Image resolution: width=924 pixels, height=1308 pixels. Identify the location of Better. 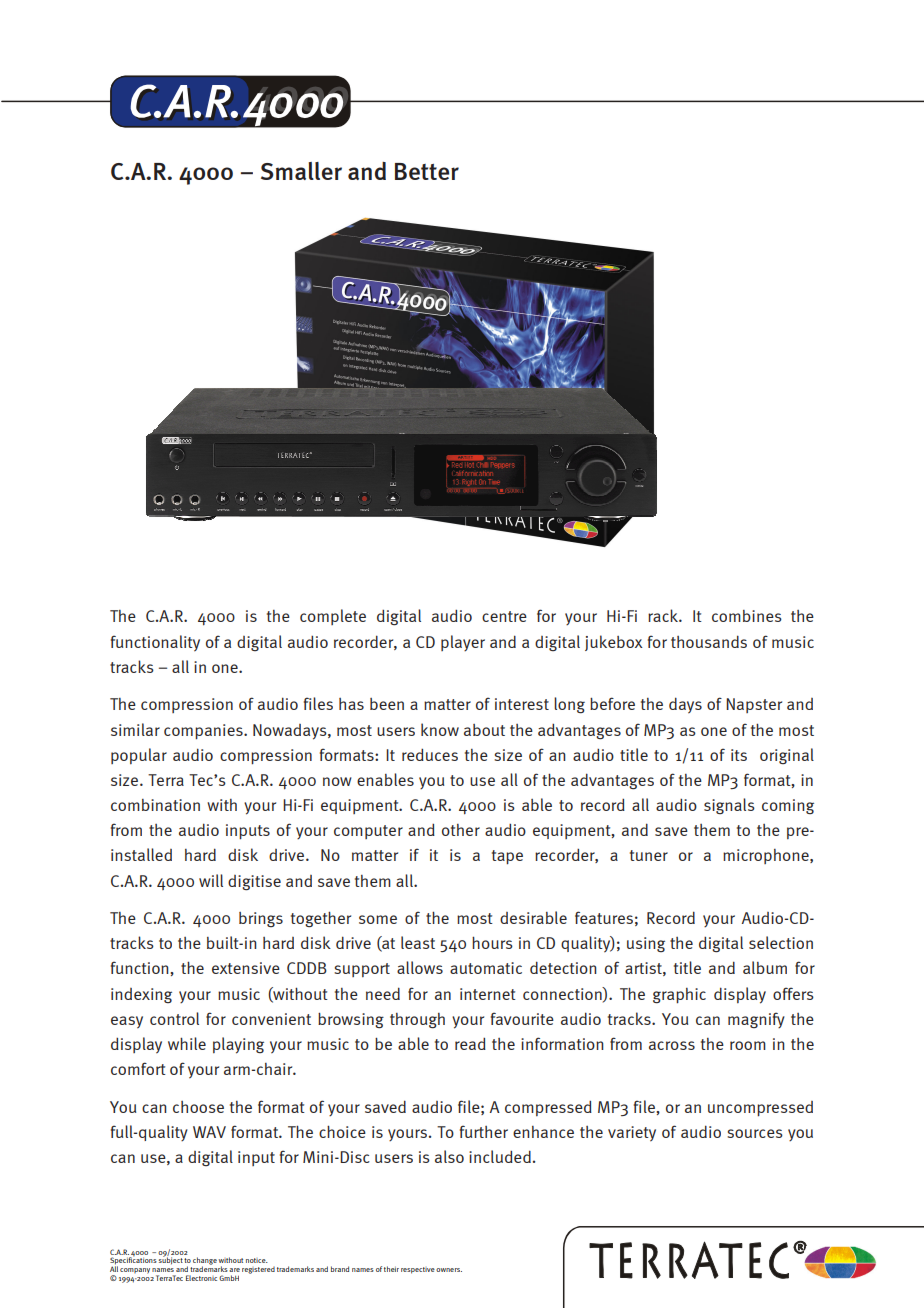
(427, 171).
